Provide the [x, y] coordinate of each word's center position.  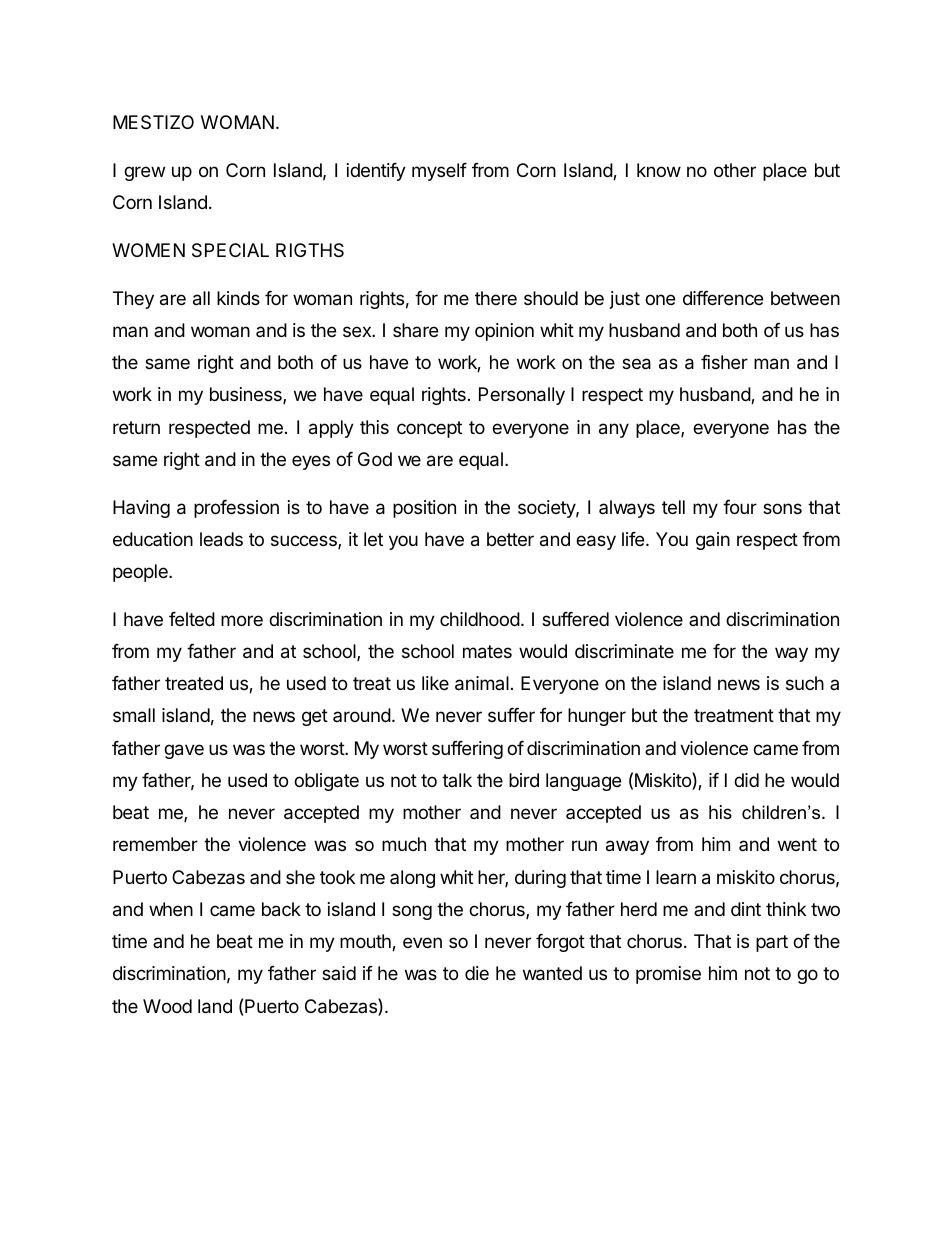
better [510, 539]
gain [713, 541]
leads [221, 539]
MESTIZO [153, 122]
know [659, 170]
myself [439, 172]
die [477, 973]
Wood [167, 1006]
